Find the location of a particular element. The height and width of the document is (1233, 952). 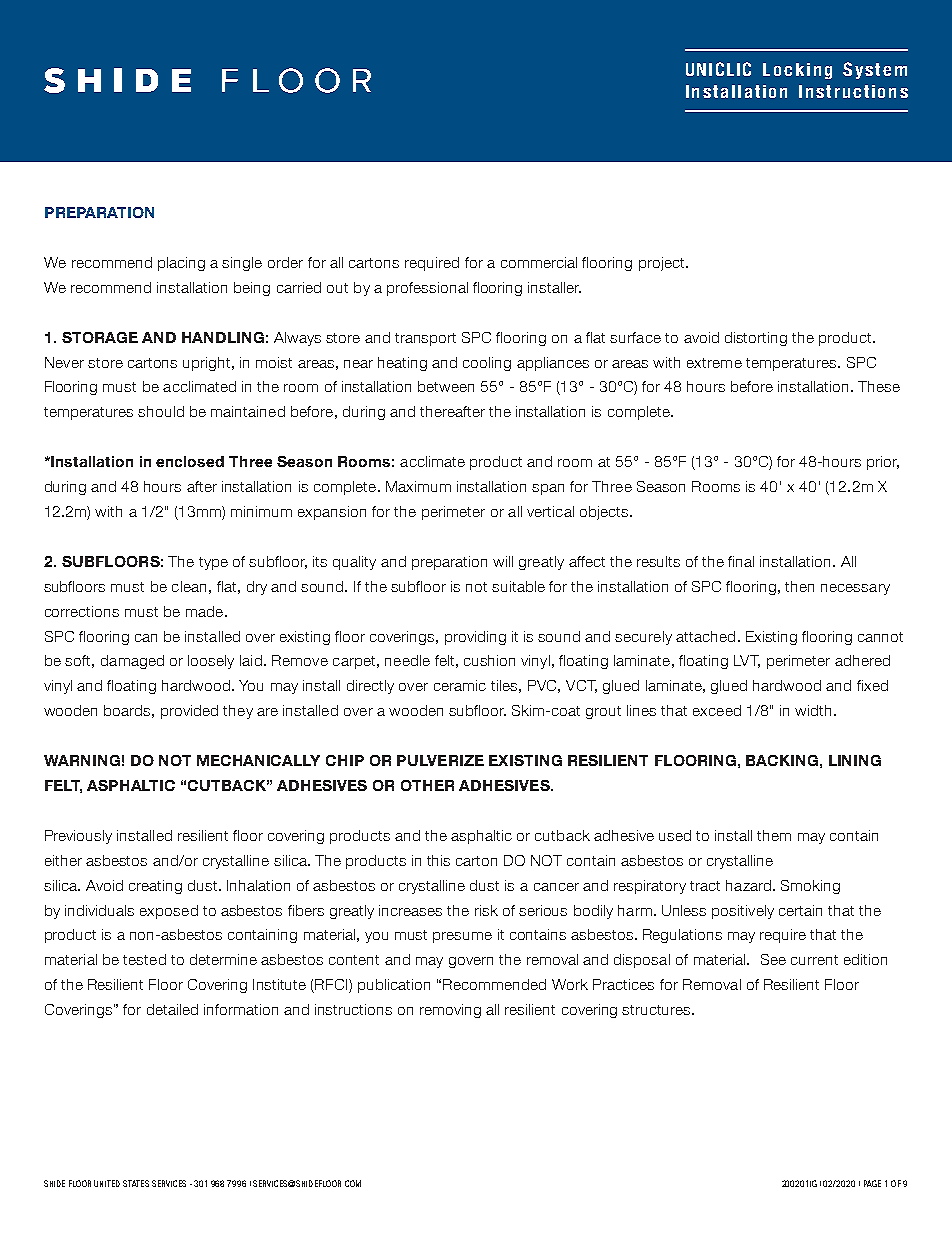

creating is located at coordinates (155, 887).
